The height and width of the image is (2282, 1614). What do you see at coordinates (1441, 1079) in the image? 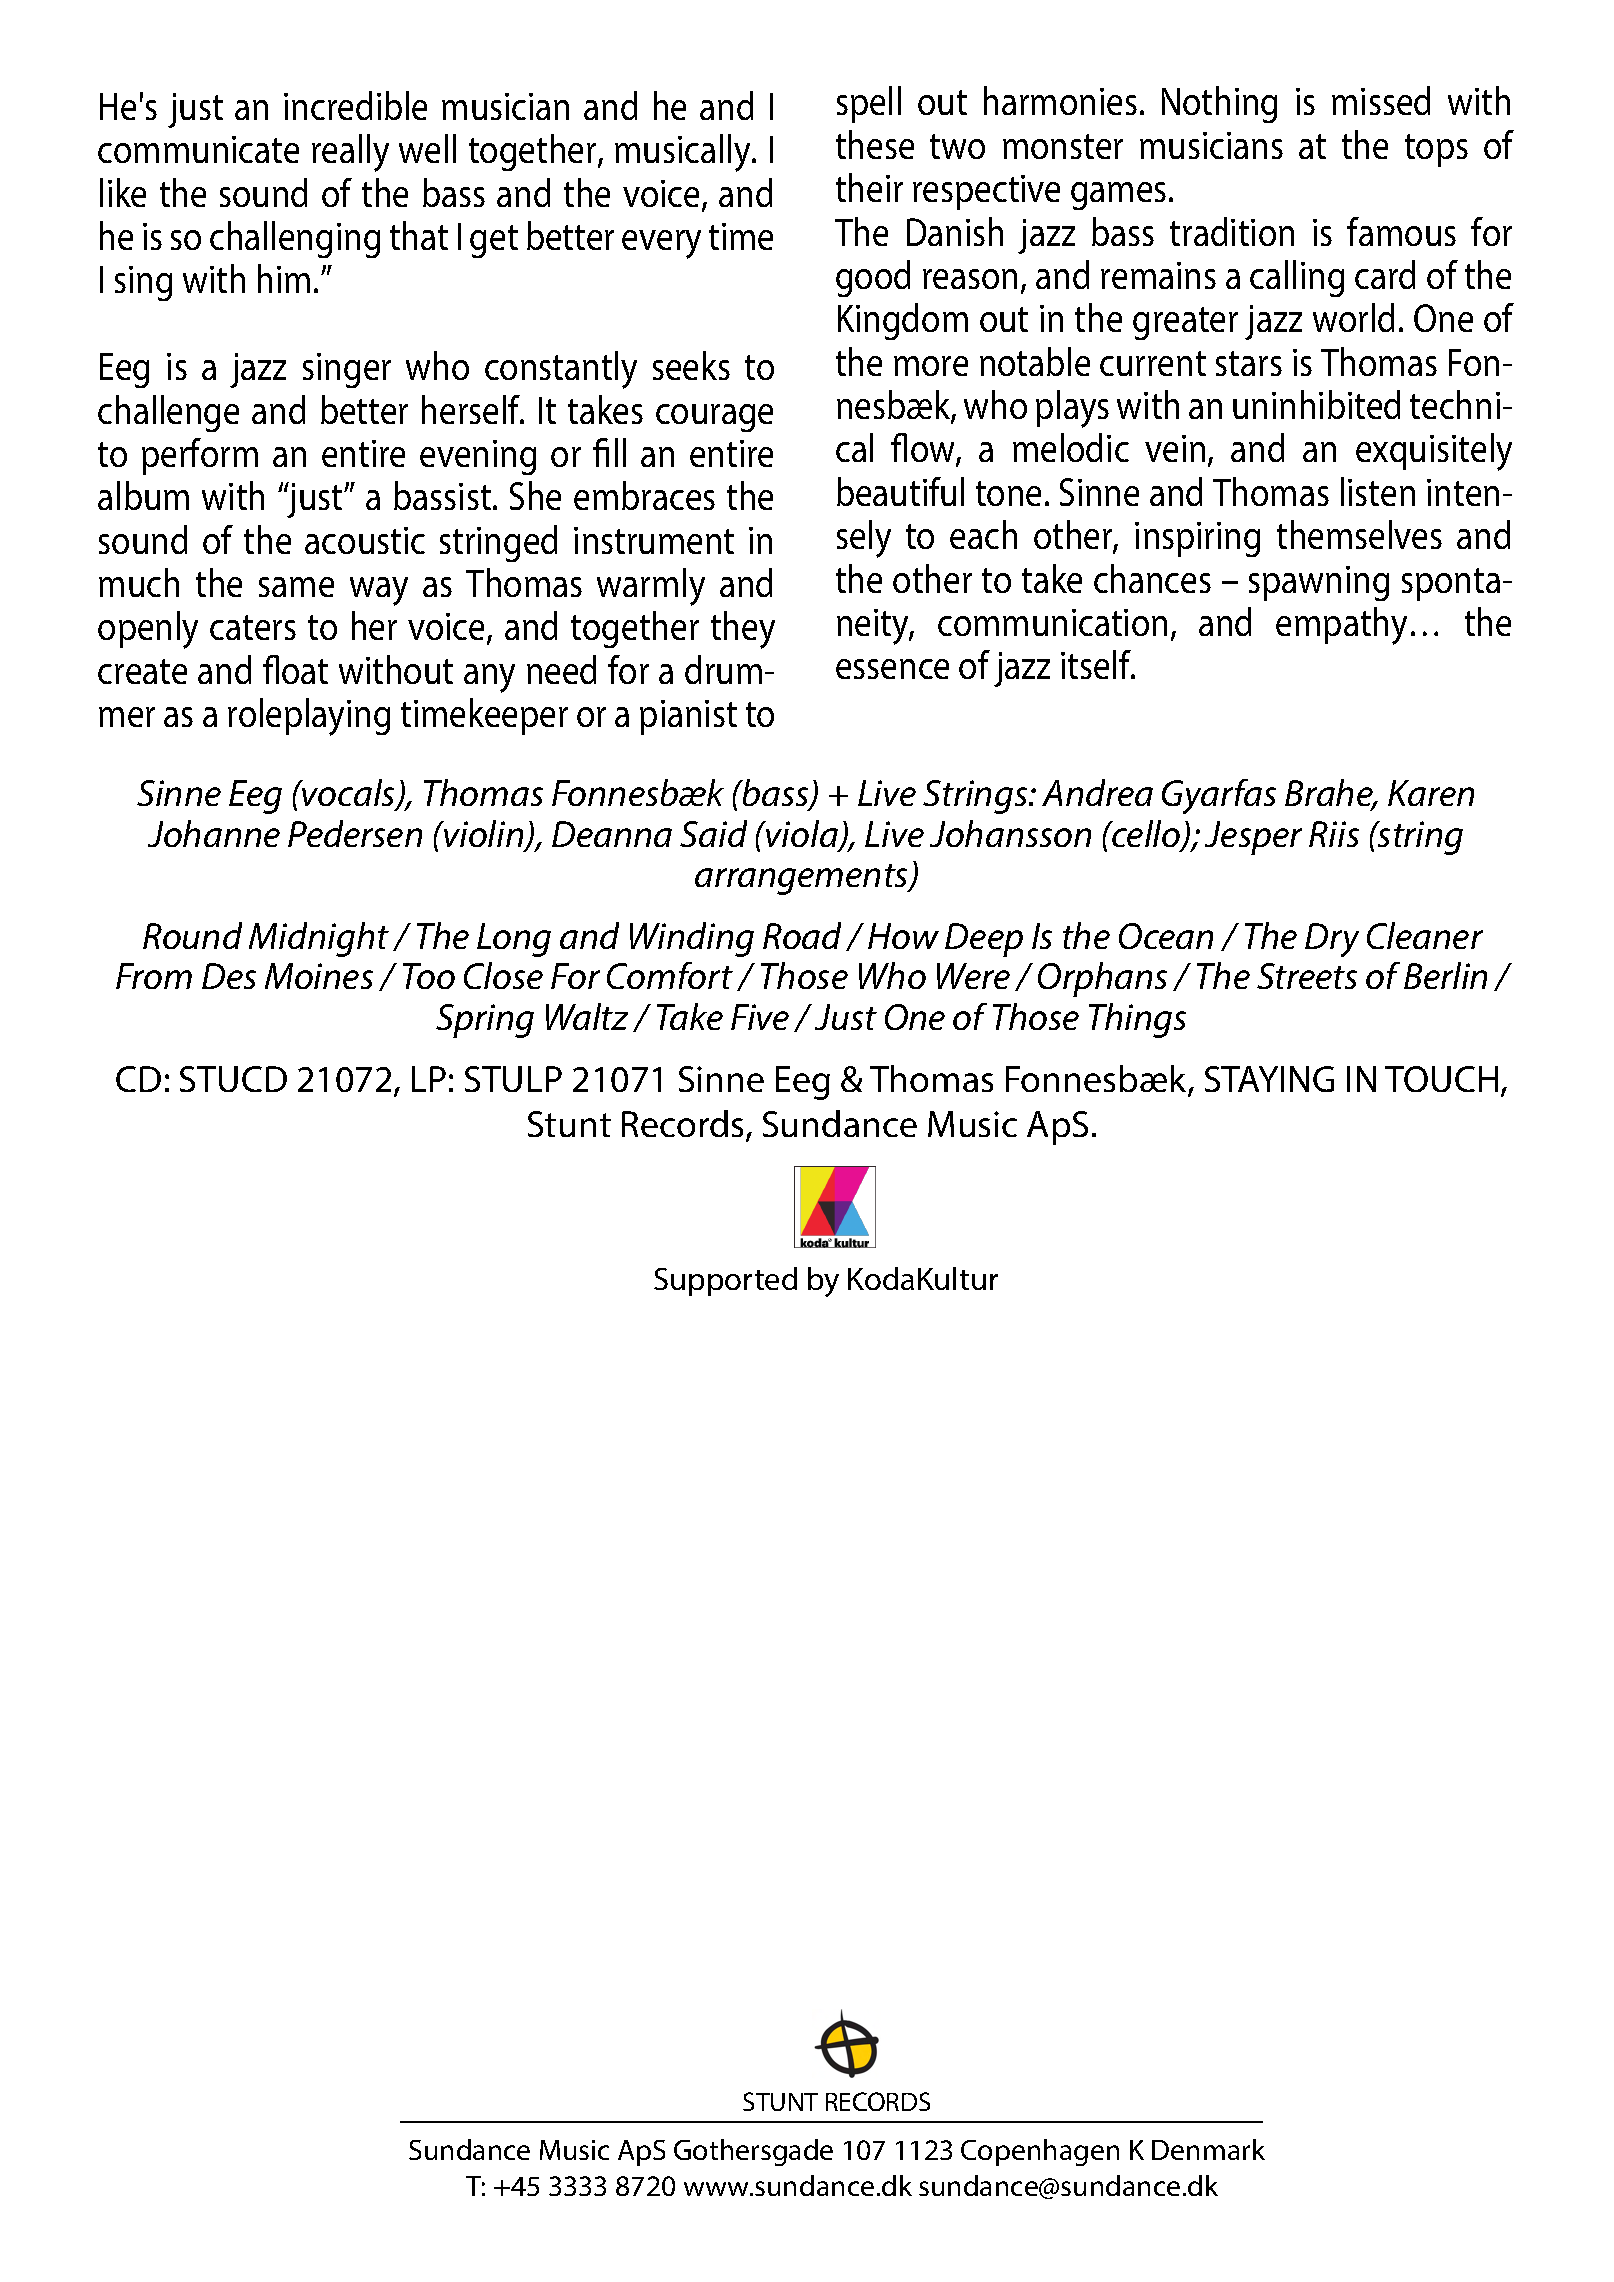
I see `TOUCH` at bounding box center [1441, 1079].
